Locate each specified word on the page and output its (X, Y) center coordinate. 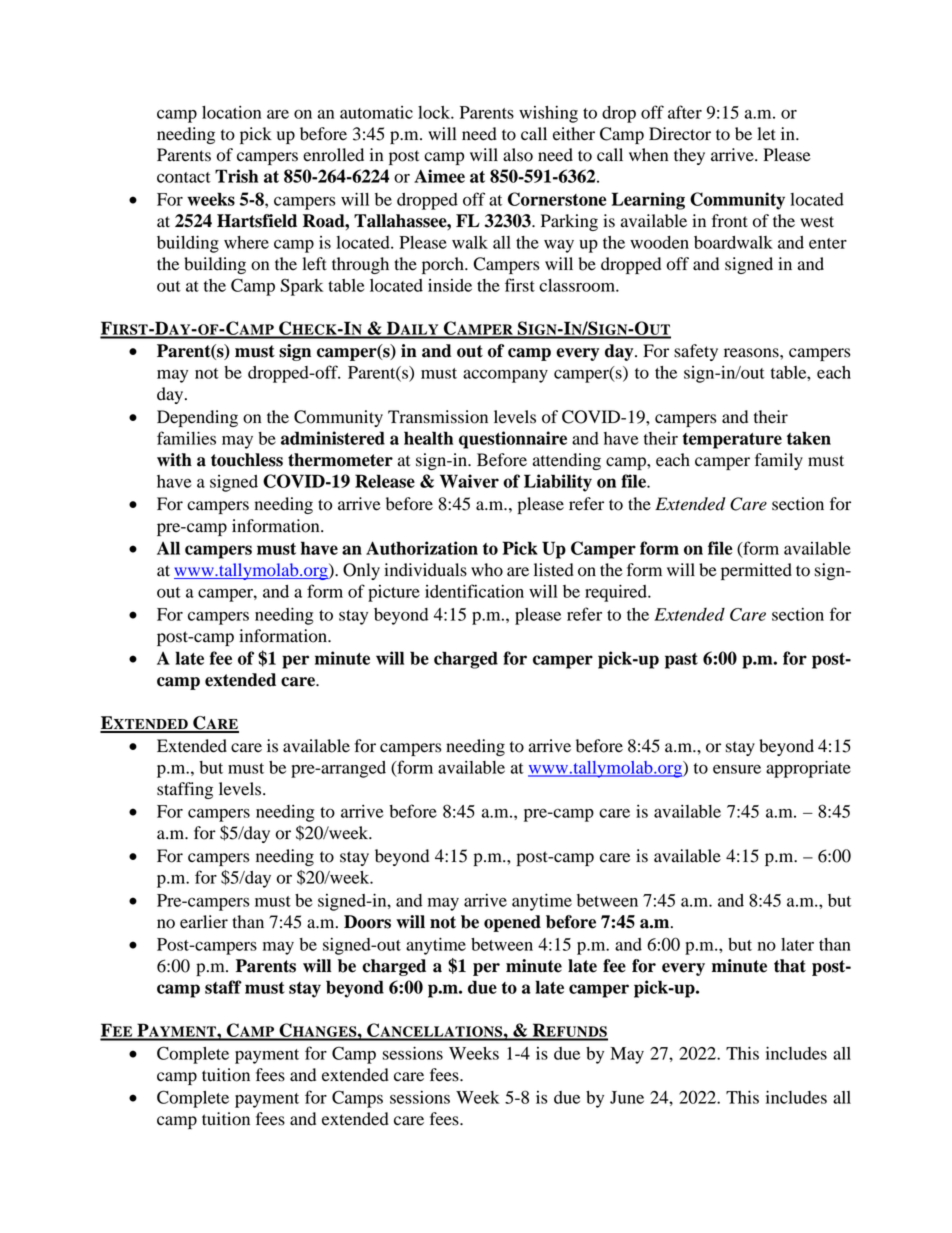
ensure (737, 769)
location (231, 112)
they (689, 156)
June (627, 1097)
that (790, 966)
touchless (247, 460)
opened (512, 923)
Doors (367, 922)
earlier (204, 922)
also (518, 155)
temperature (732, 441)
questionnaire (513, 440)
